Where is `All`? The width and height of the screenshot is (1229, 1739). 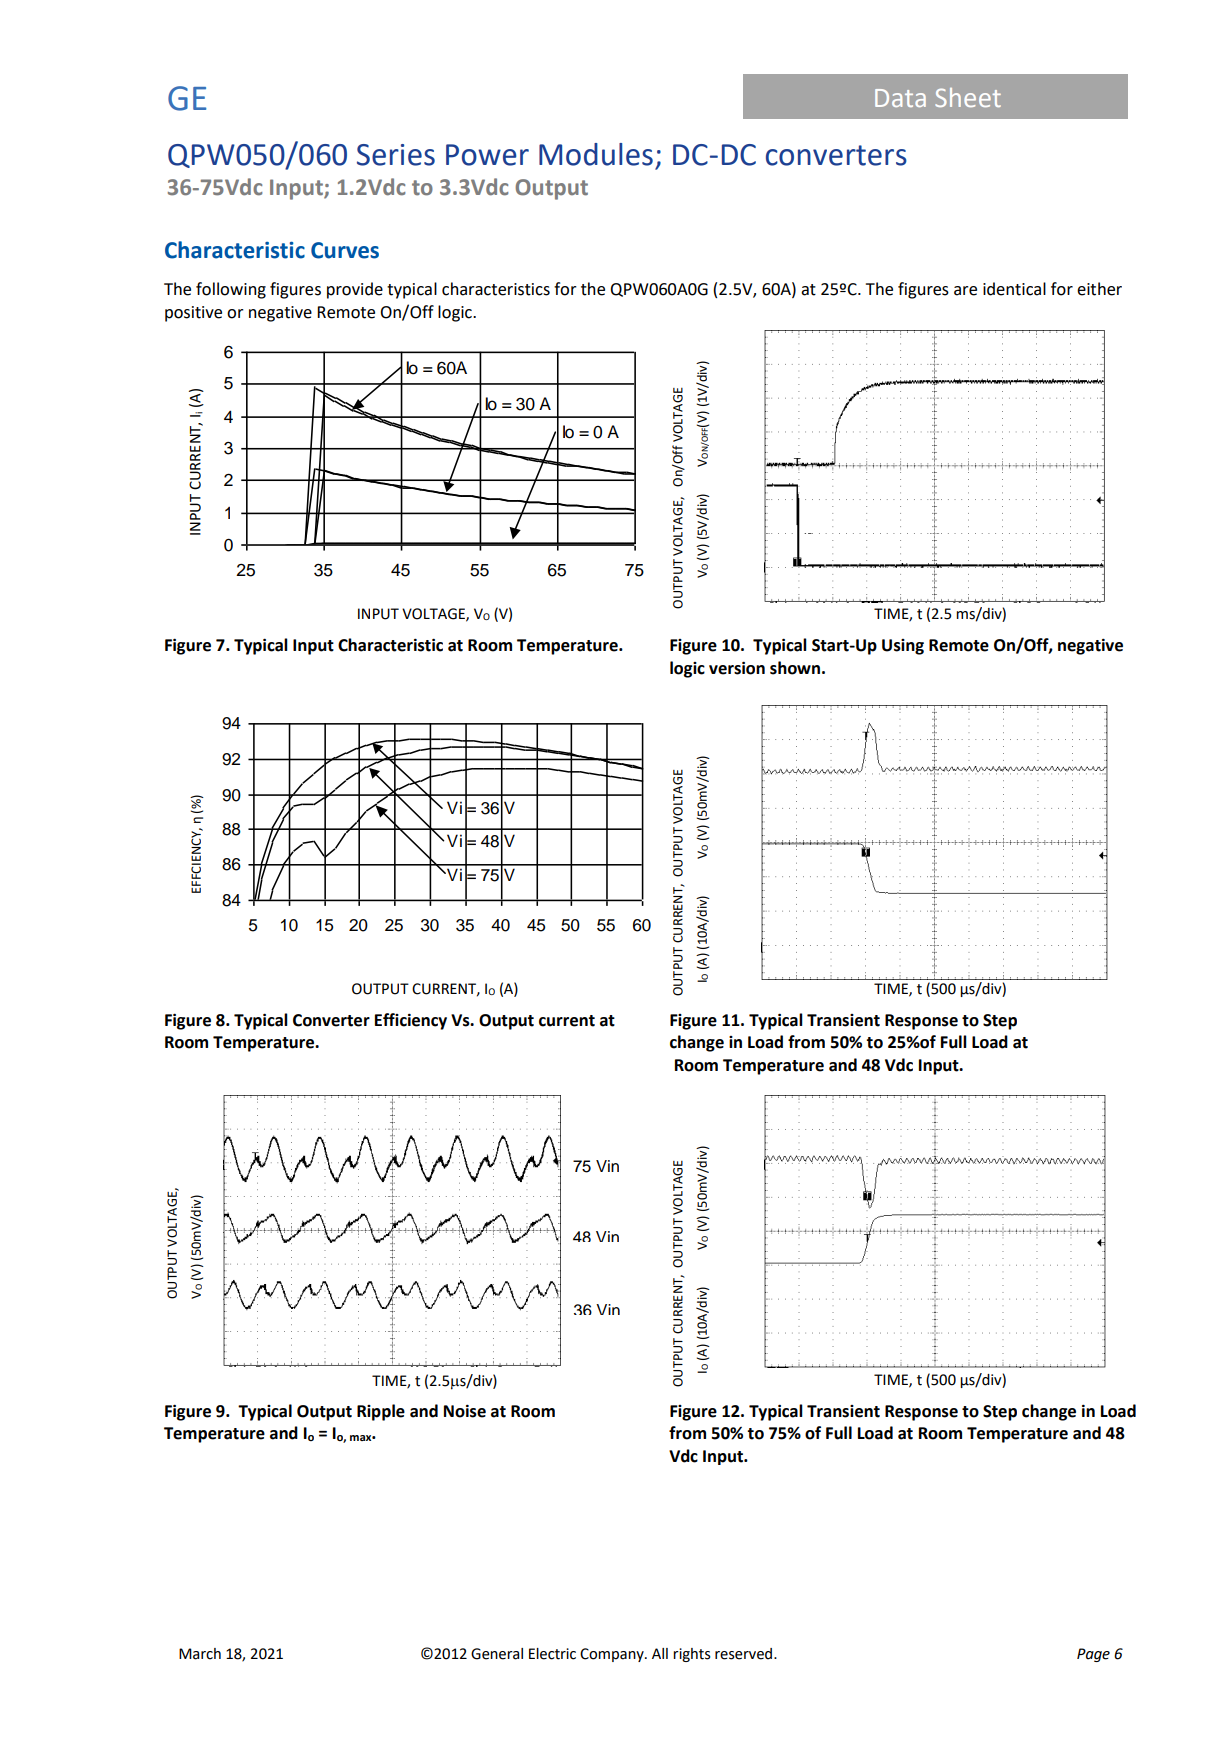 All is located at coordinates (660, 1653).
